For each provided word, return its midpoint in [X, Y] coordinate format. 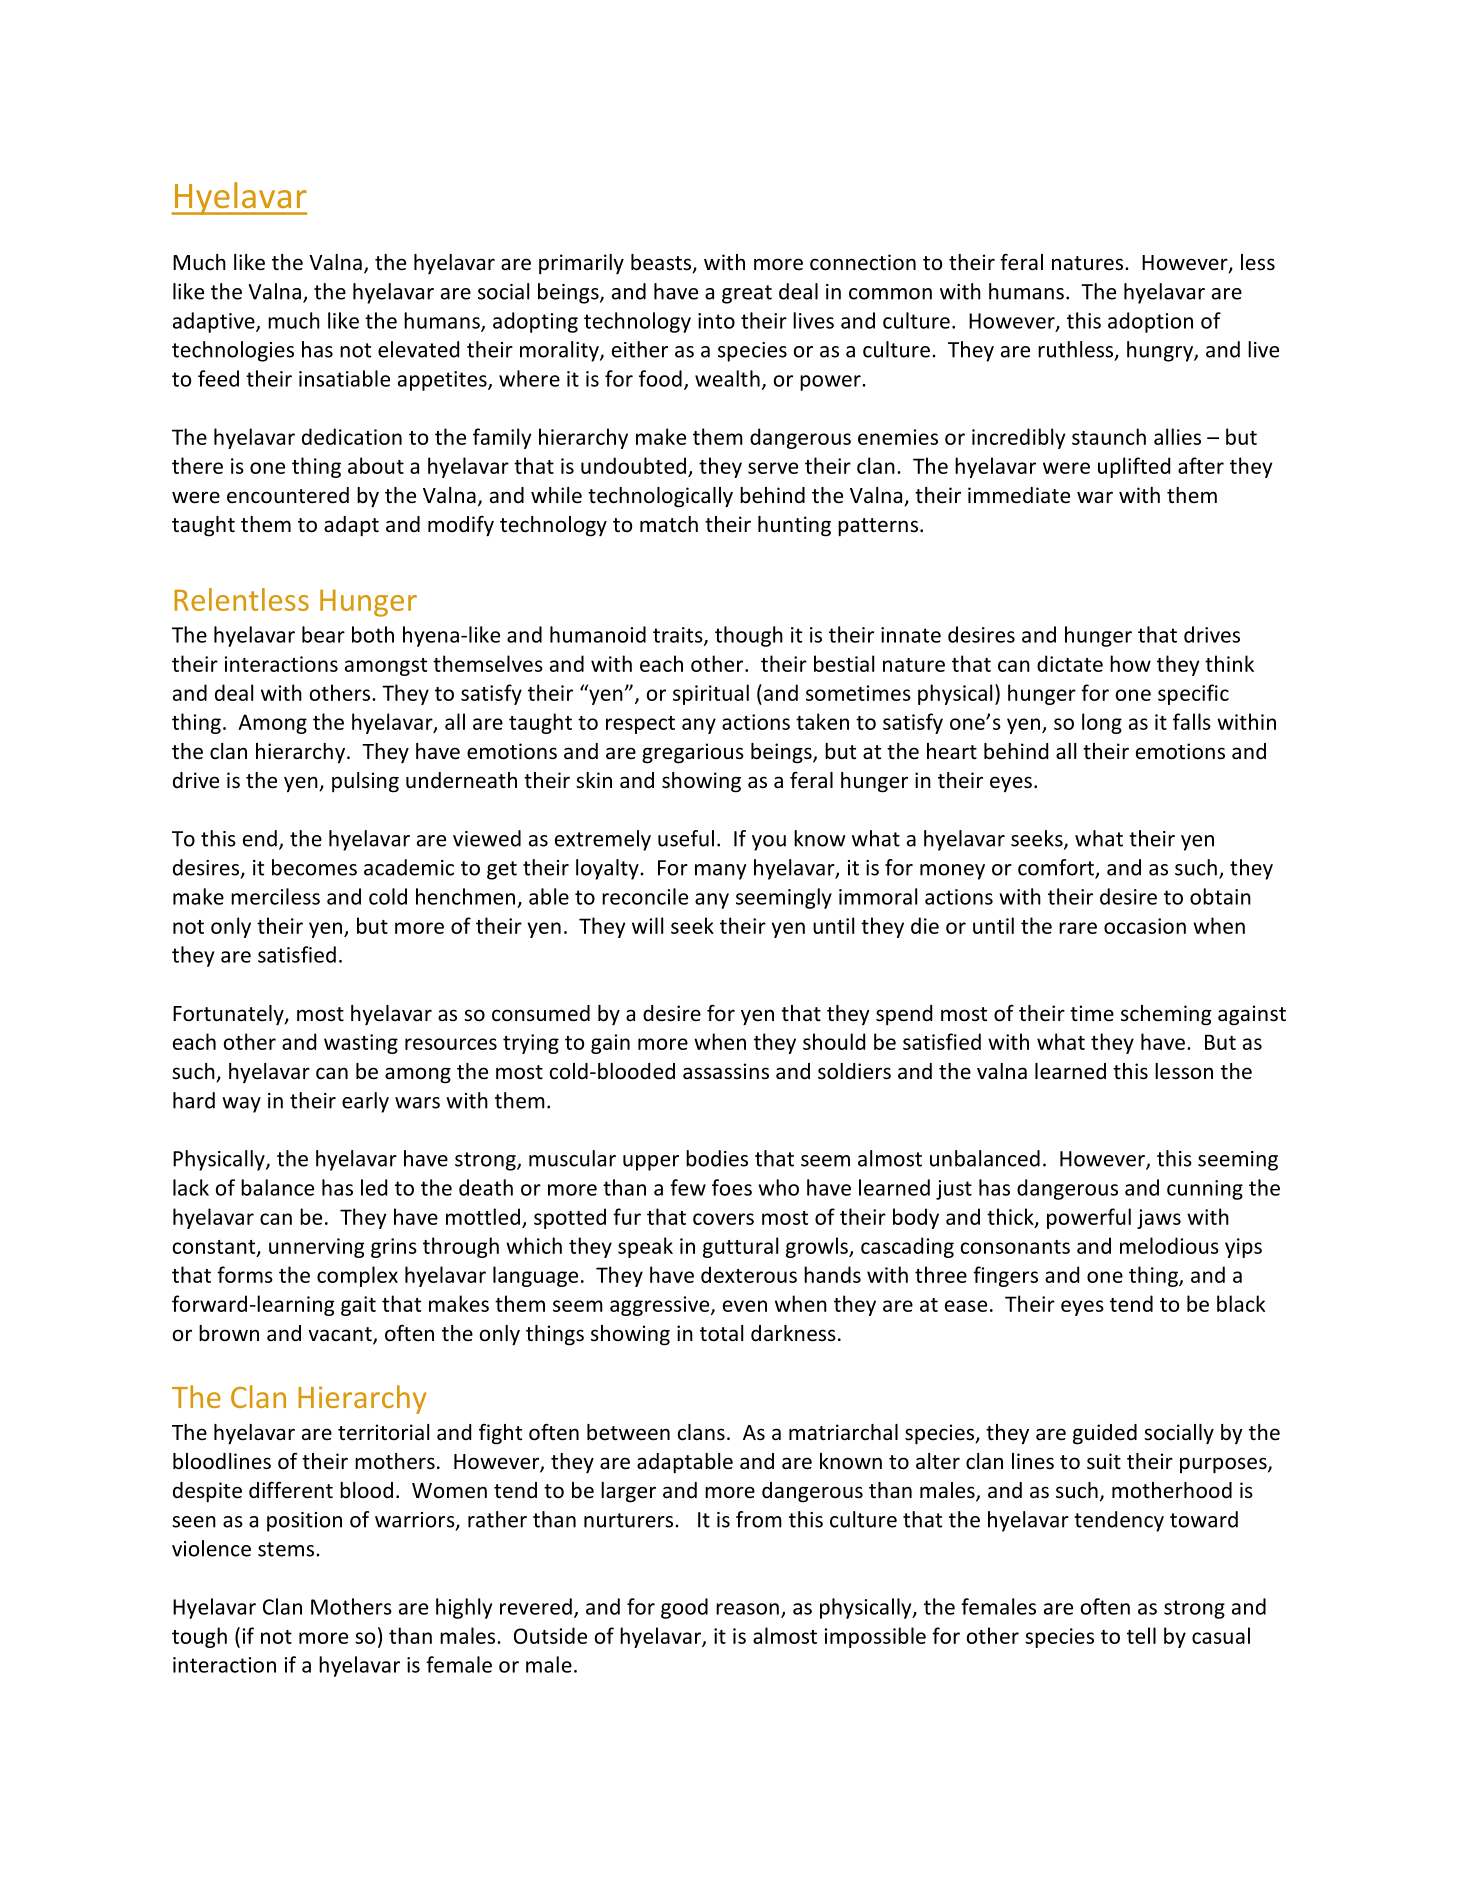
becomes [314, 867]
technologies [233, 351]
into [716, 321]
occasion [1145, 926]
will [647, 925]
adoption [1150, 322]
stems [286, 1549]
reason [747, 1609]
